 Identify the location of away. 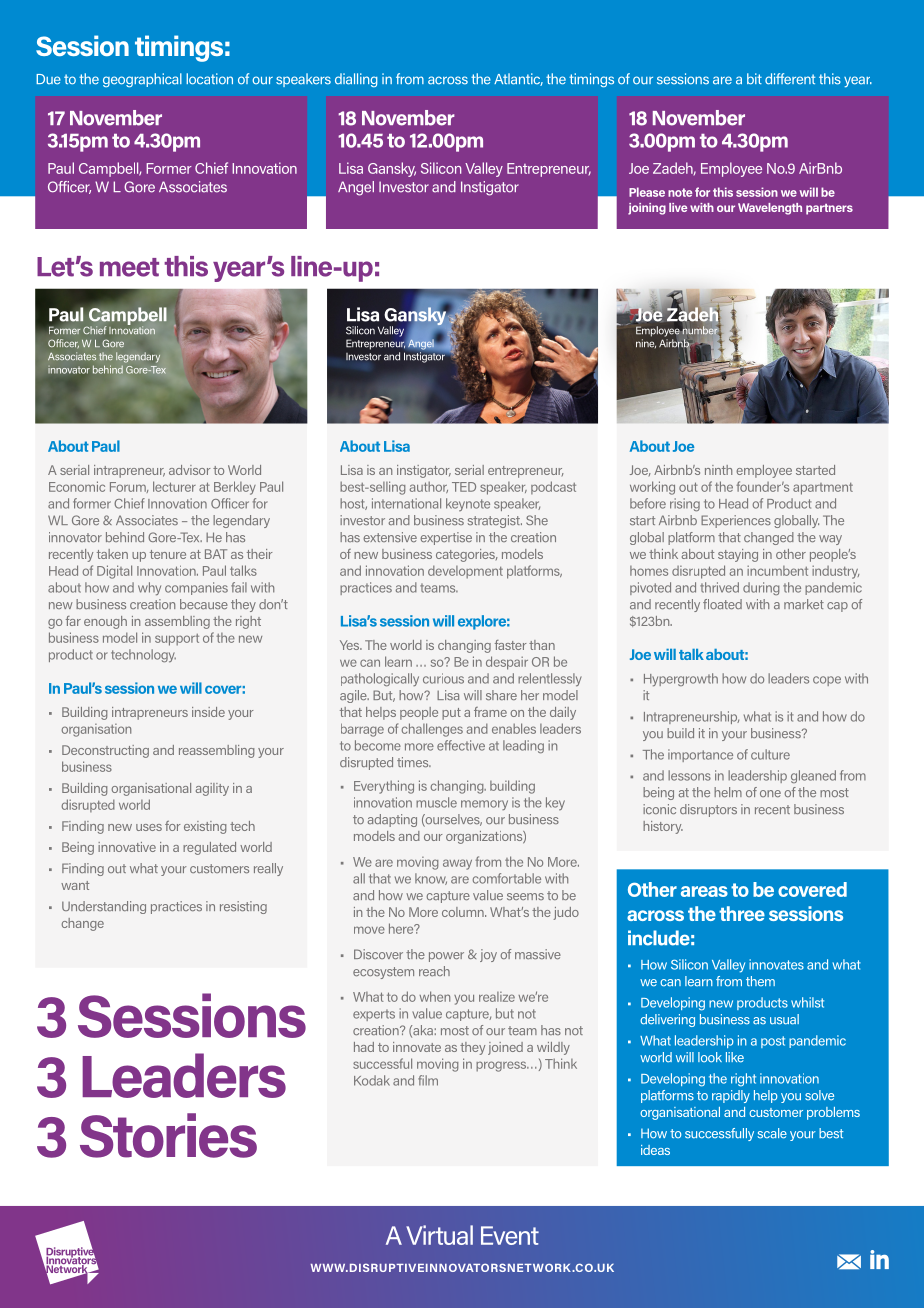
(457, 864).
